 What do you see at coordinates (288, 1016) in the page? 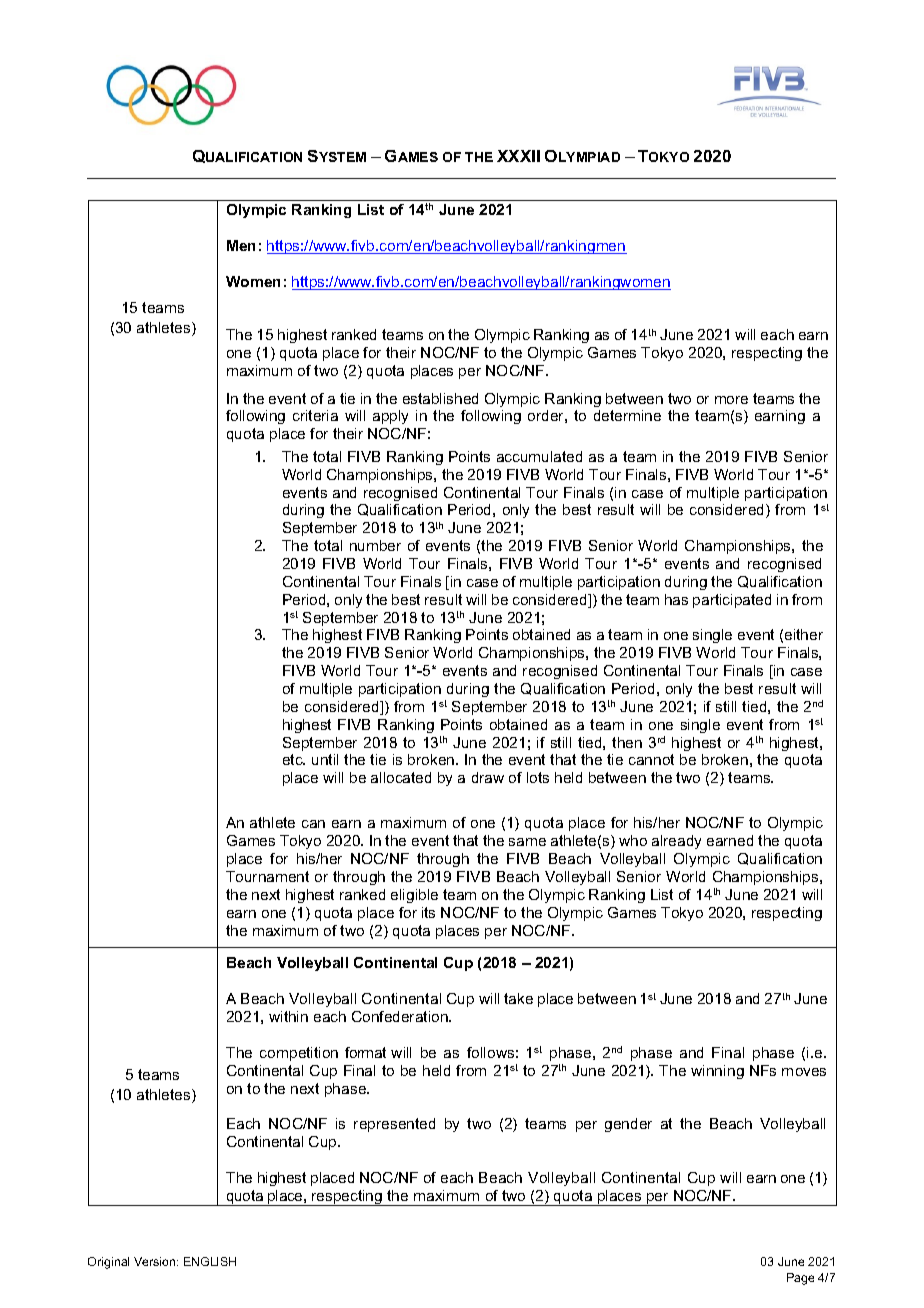
I see `within` at bounding box center [288, 1016].
